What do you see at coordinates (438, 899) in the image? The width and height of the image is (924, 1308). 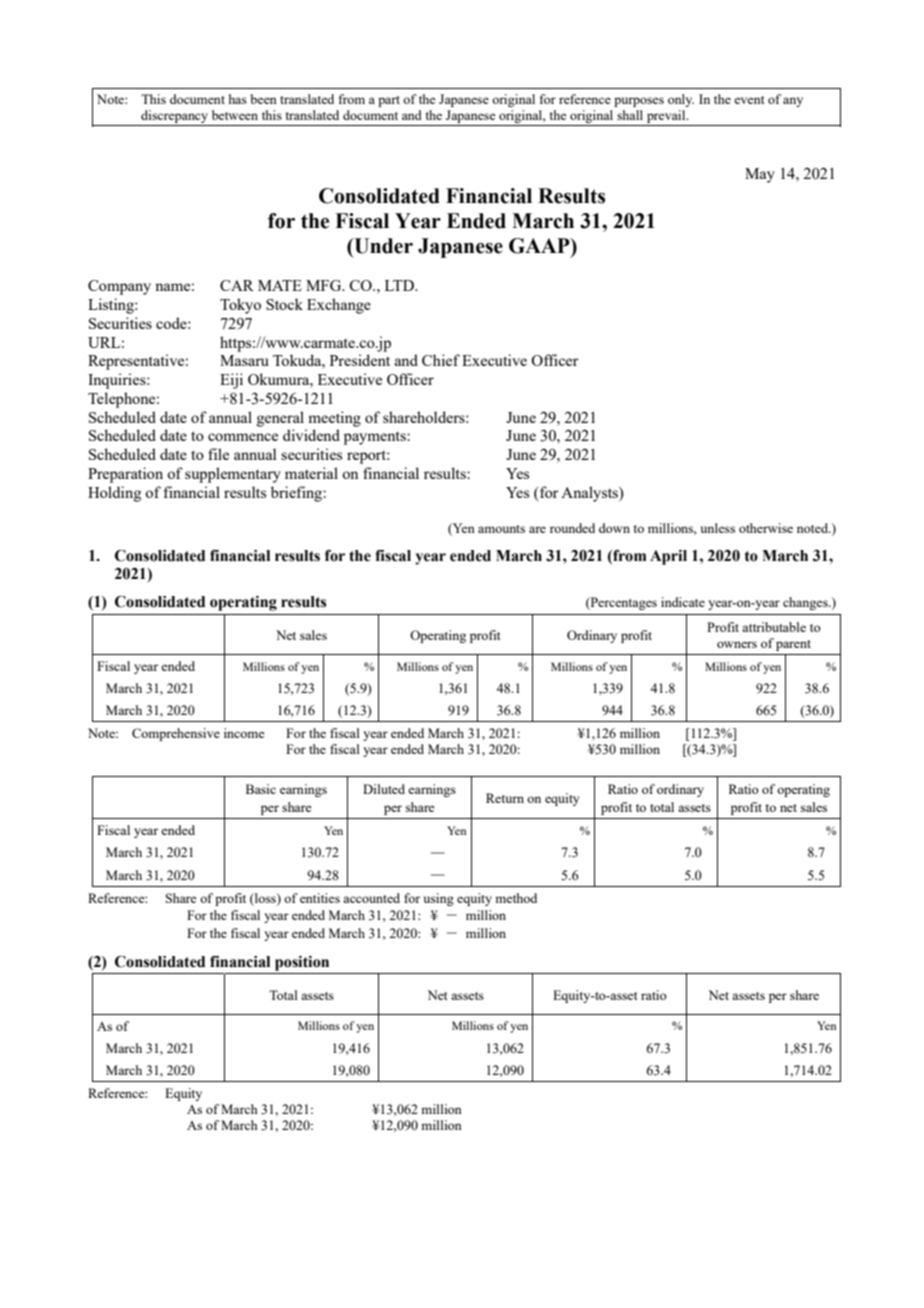 I see `using` at bounding box center [438, 899].
